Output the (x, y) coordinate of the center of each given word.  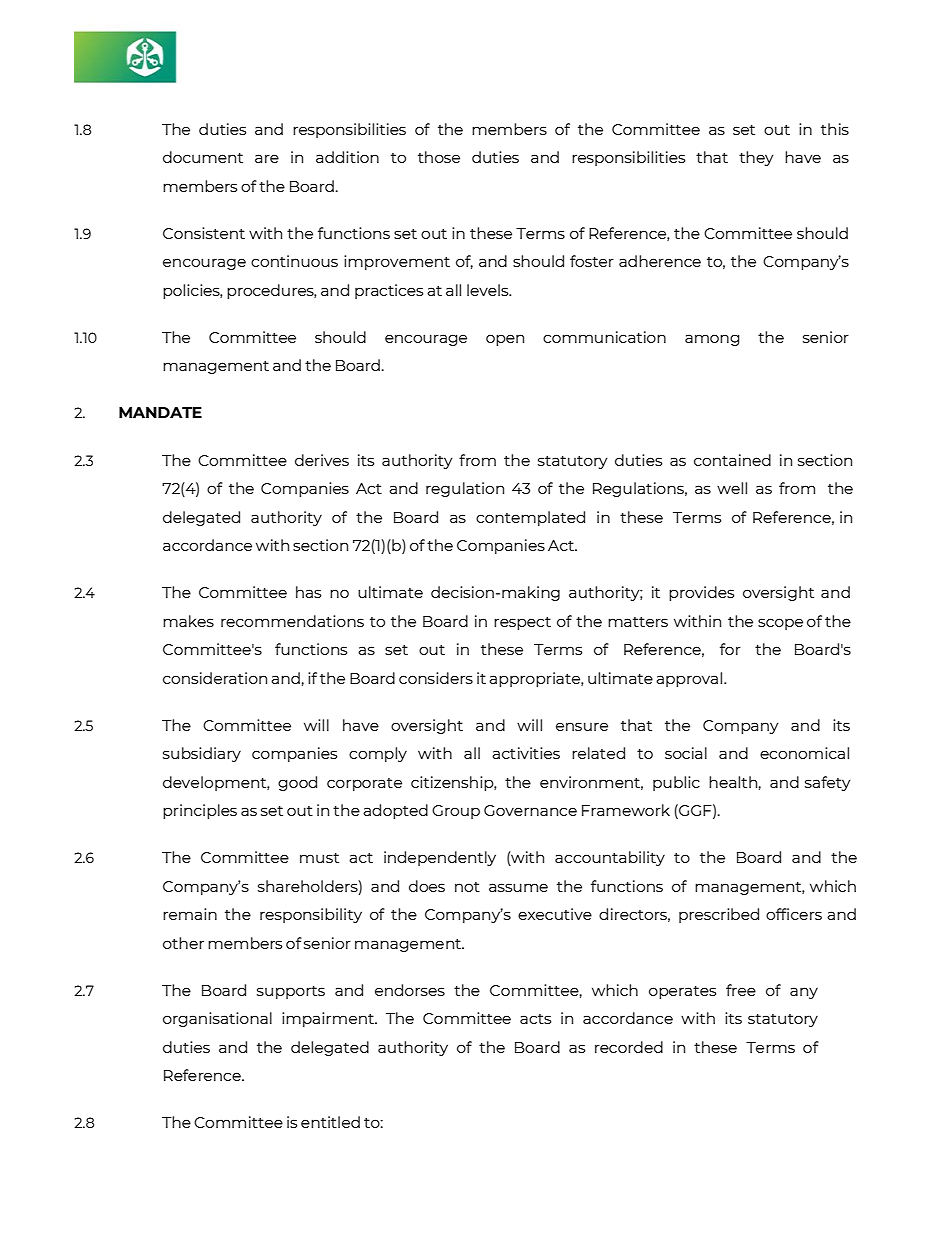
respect (522, 623)
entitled (330, 1122)
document (203, 157)
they (756, 158)
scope (780, 624)
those (439, 157)
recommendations (292, 621)
